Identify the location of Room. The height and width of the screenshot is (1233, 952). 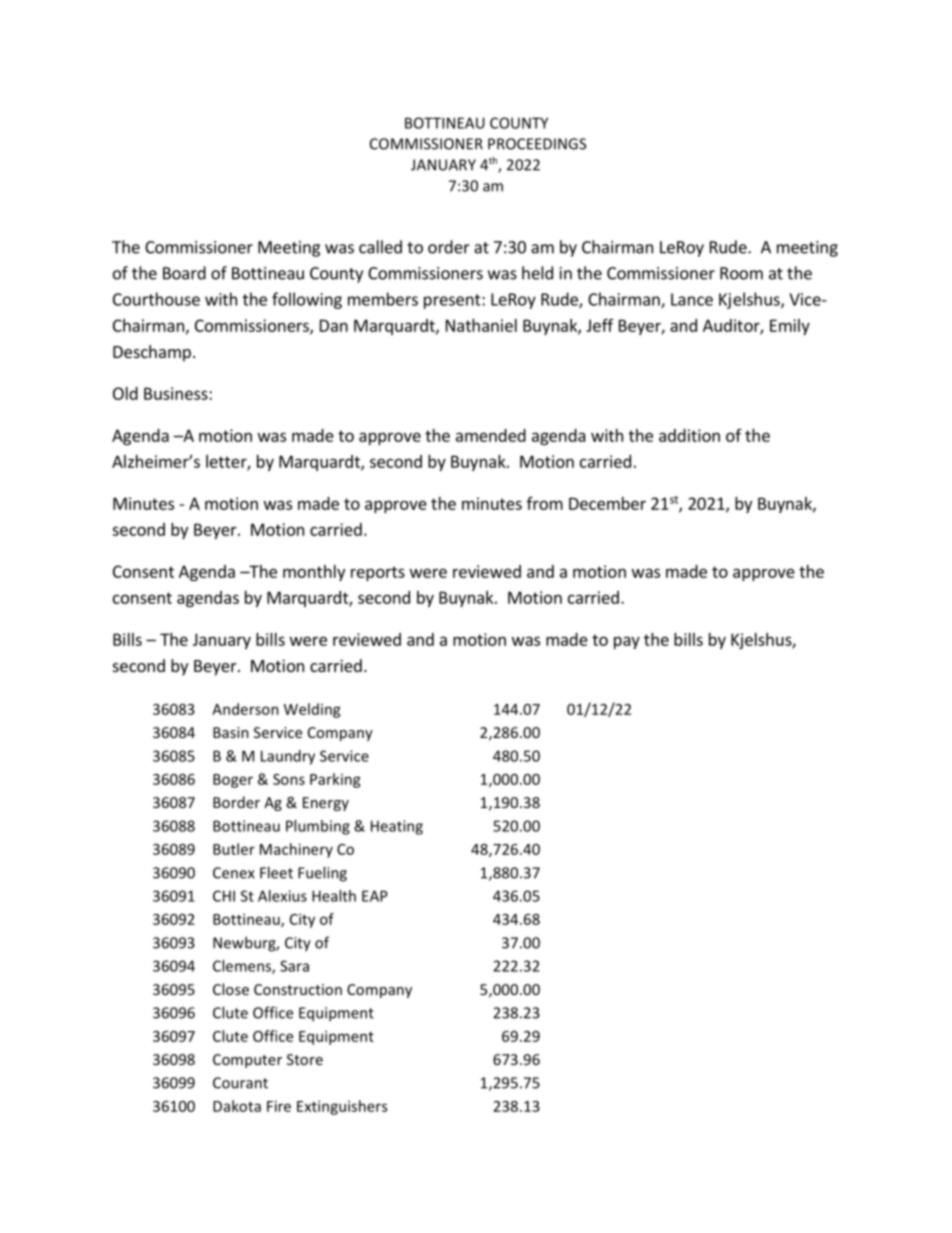
(741, 273).
